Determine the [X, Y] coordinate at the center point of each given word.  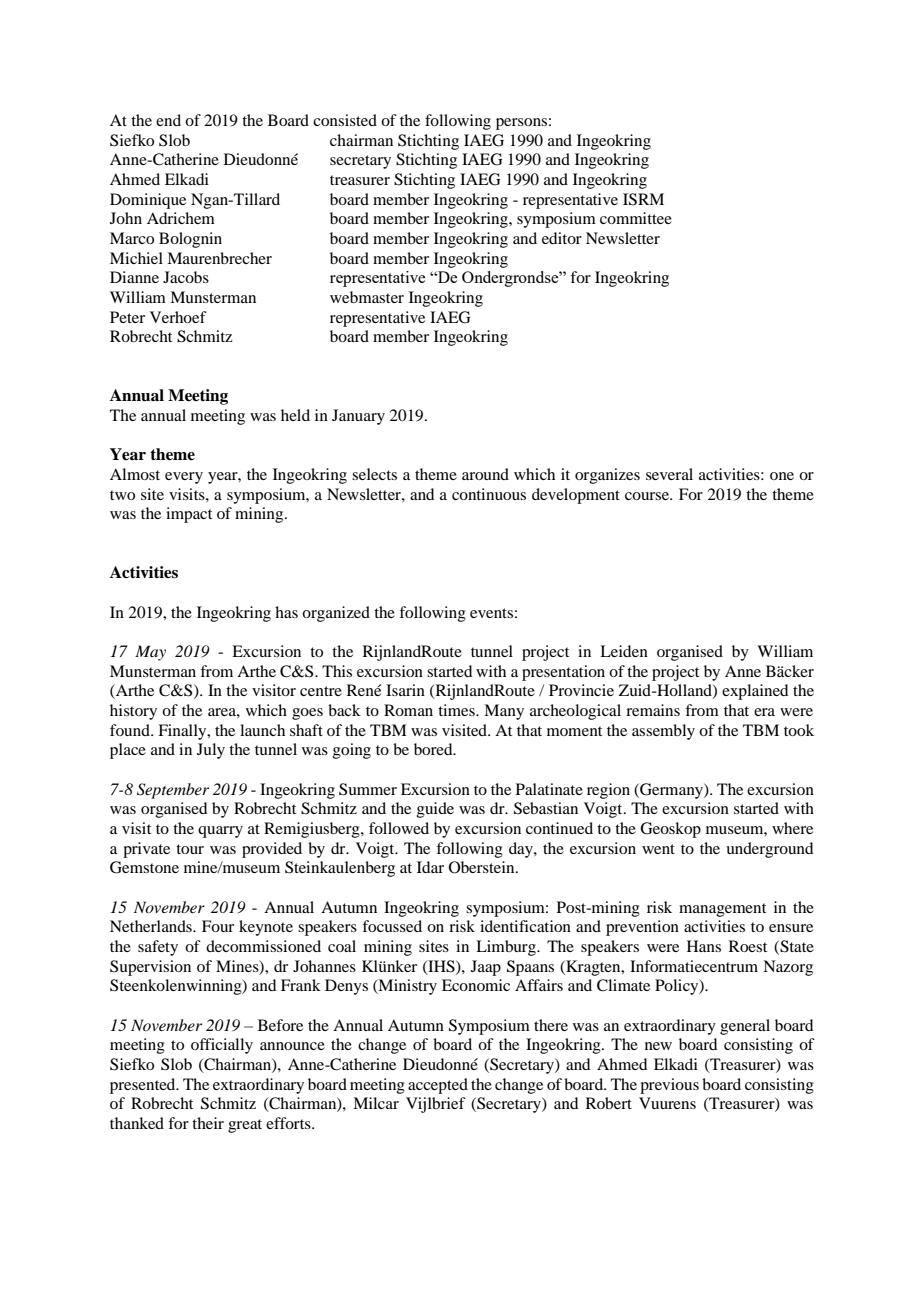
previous [669, 1086]
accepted [438, 1086]
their [208, 1123]
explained [755, 692]
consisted [345, 120]
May [150, 653]
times [457, 710]
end [168, 120]
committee [636, 218]
